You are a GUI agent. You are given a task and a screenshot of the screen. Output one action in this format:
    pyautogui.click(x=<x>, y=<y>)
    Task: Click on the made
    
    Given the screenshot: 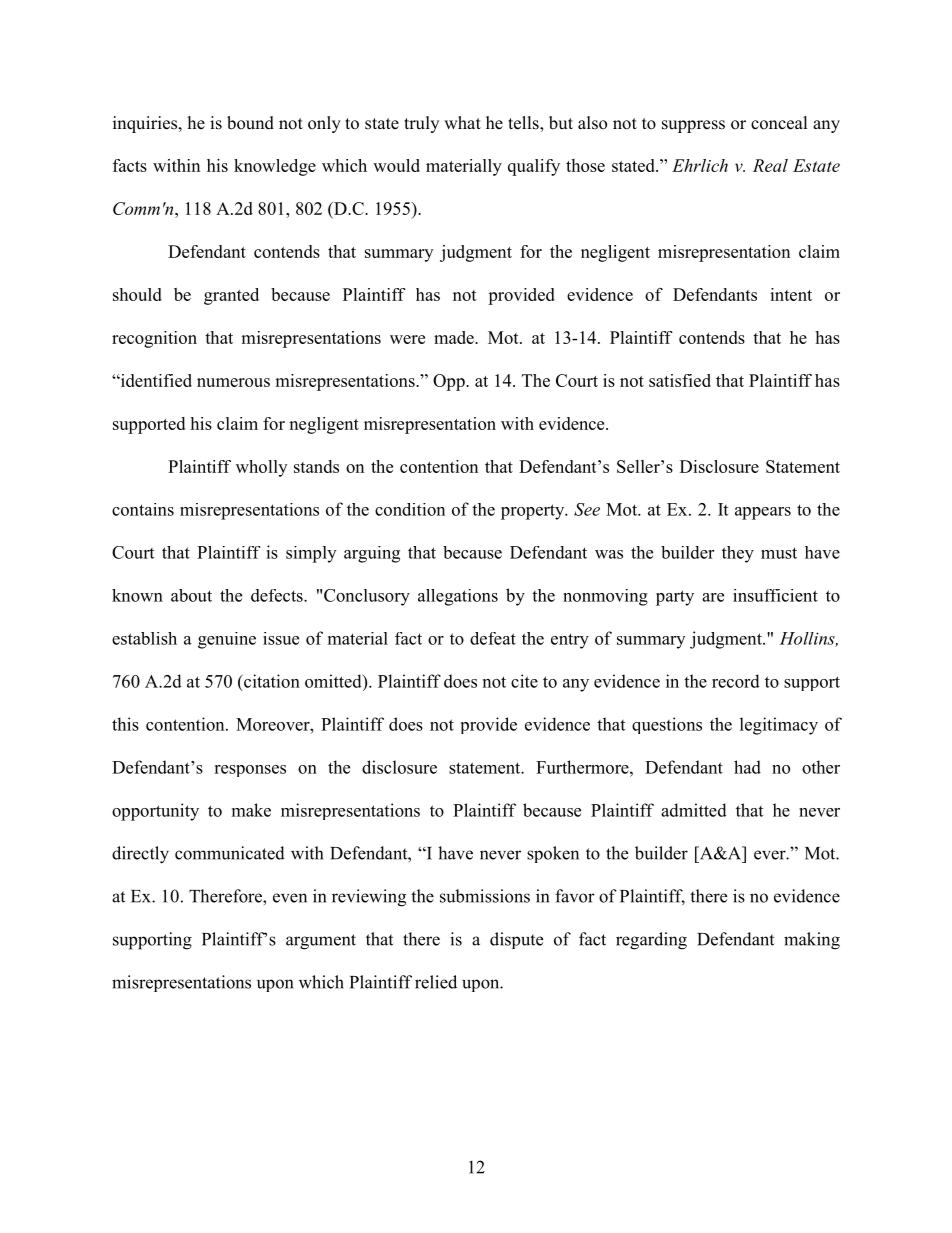 What is the action you would take?
    pyautogui.click(x=455, y=337)
